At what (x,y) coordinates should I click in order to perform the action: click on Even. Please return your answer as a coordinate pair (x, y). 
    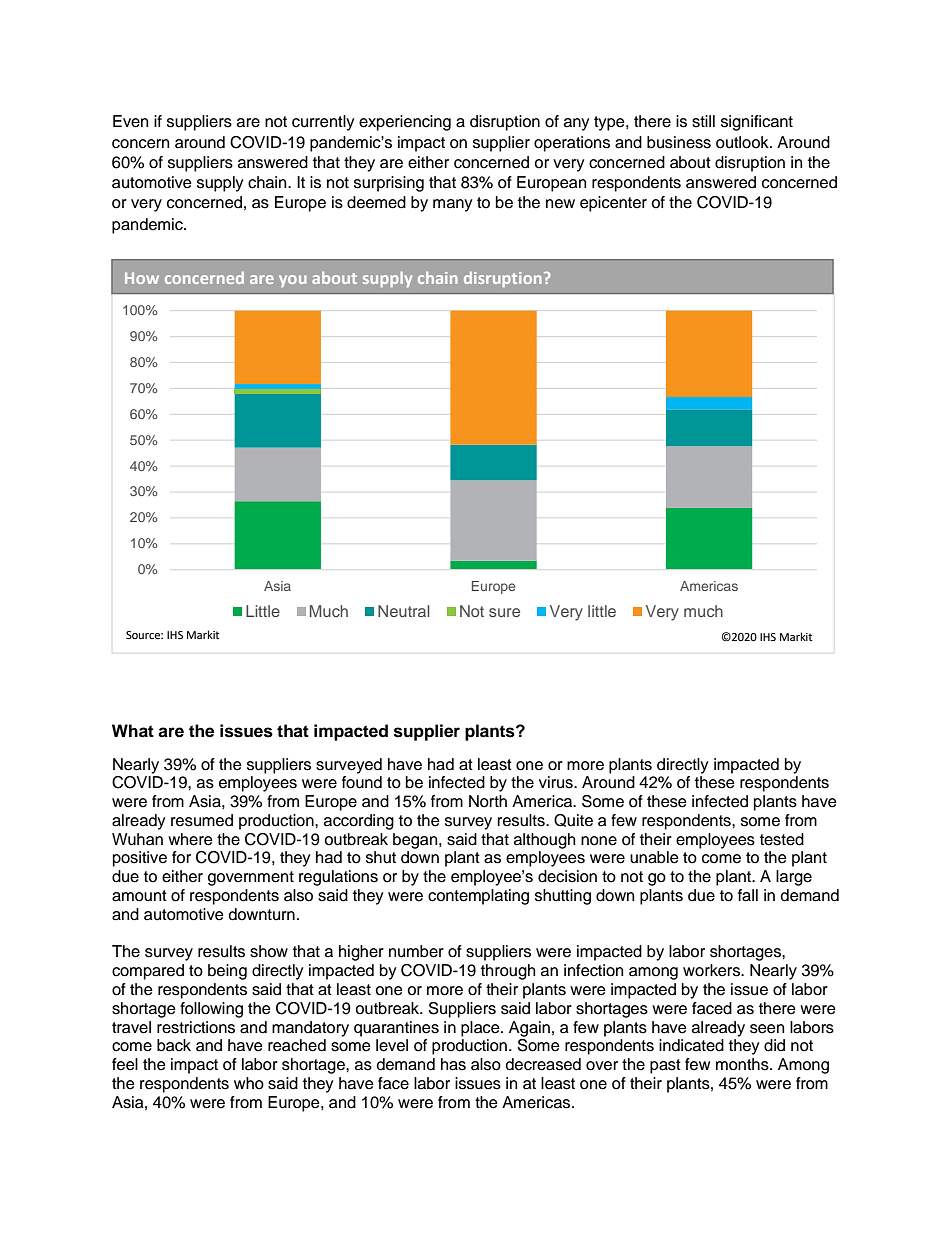
    Looking at the image, I should click on (130, 121).
